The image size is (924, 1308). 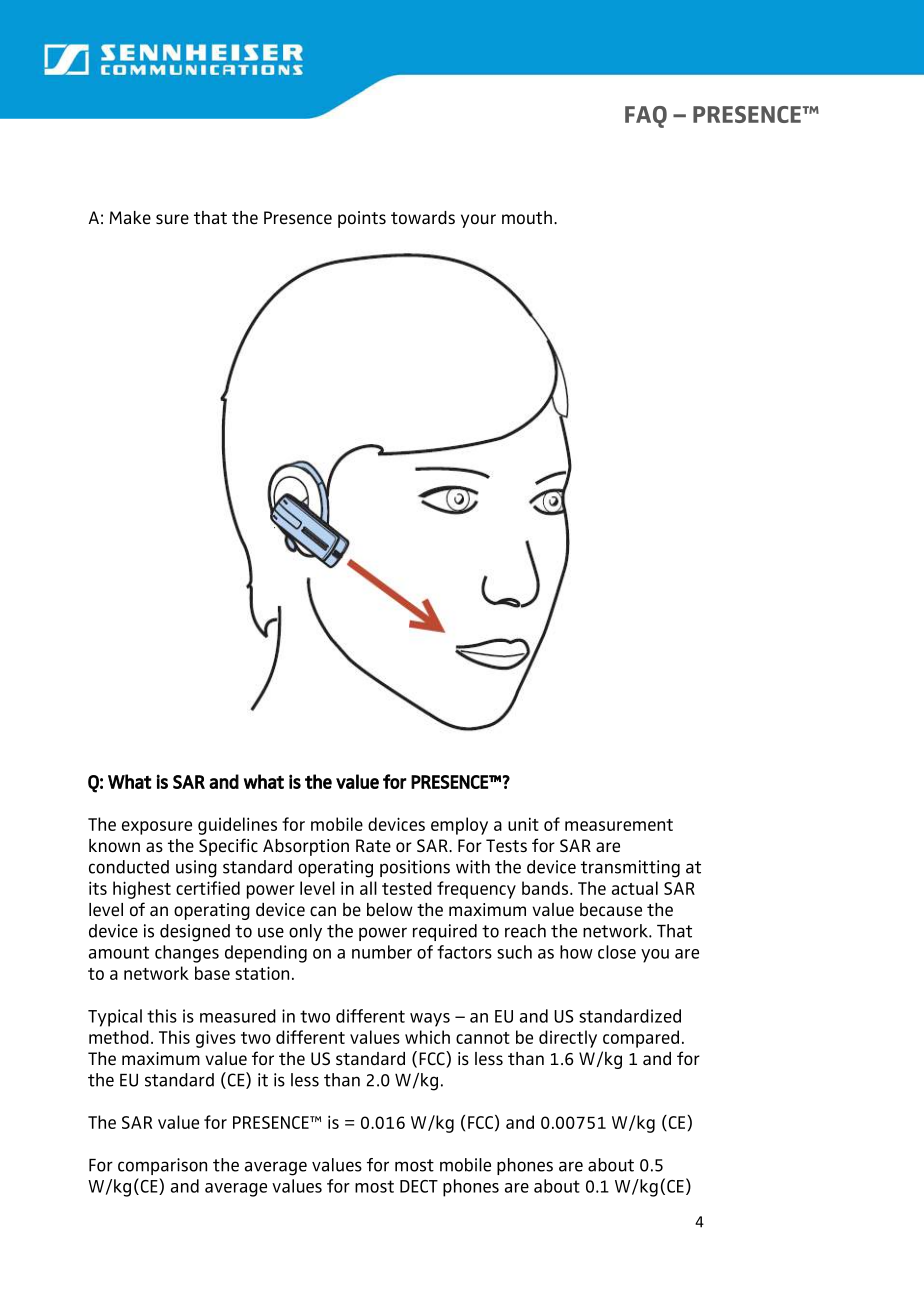 What do you see at coordinates (368, 888) in the image?
I see `all` at bounding box center [368, 888].
